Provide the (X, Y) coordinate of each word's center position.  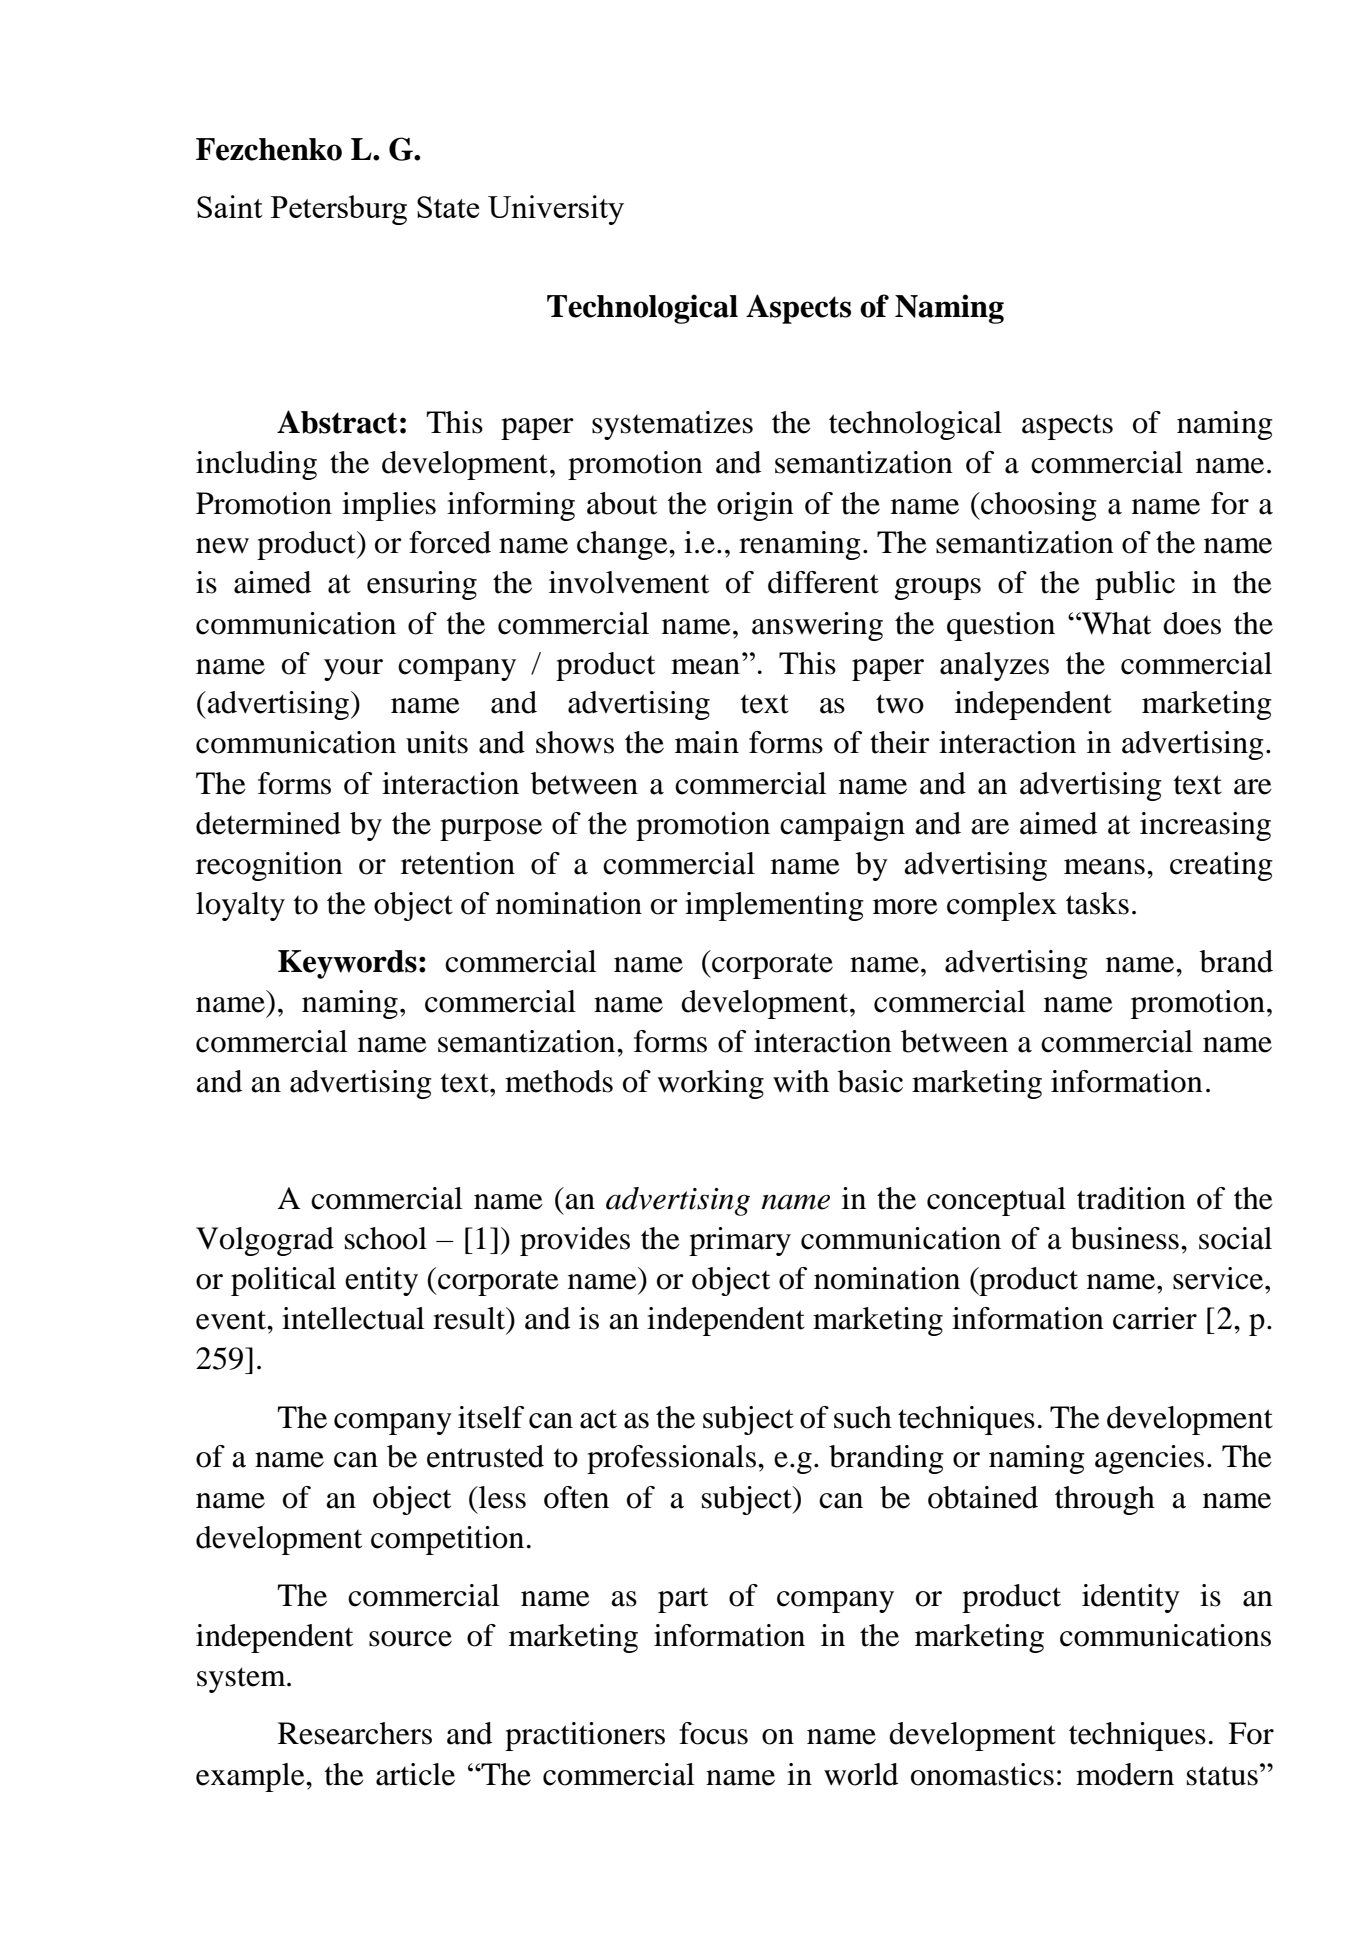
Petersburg (339, 210)
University (556, 210)
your (353, 670)
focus (713, 1733)
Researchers (355, 1733)
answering (817, 626)
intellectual (353, 1318)
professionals (671, 1459)
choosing (1038, 506)
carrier (1155, 1318)
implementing (774, 906)
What (1115, 623)
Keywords (347, 964)
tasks (1097, 903)
